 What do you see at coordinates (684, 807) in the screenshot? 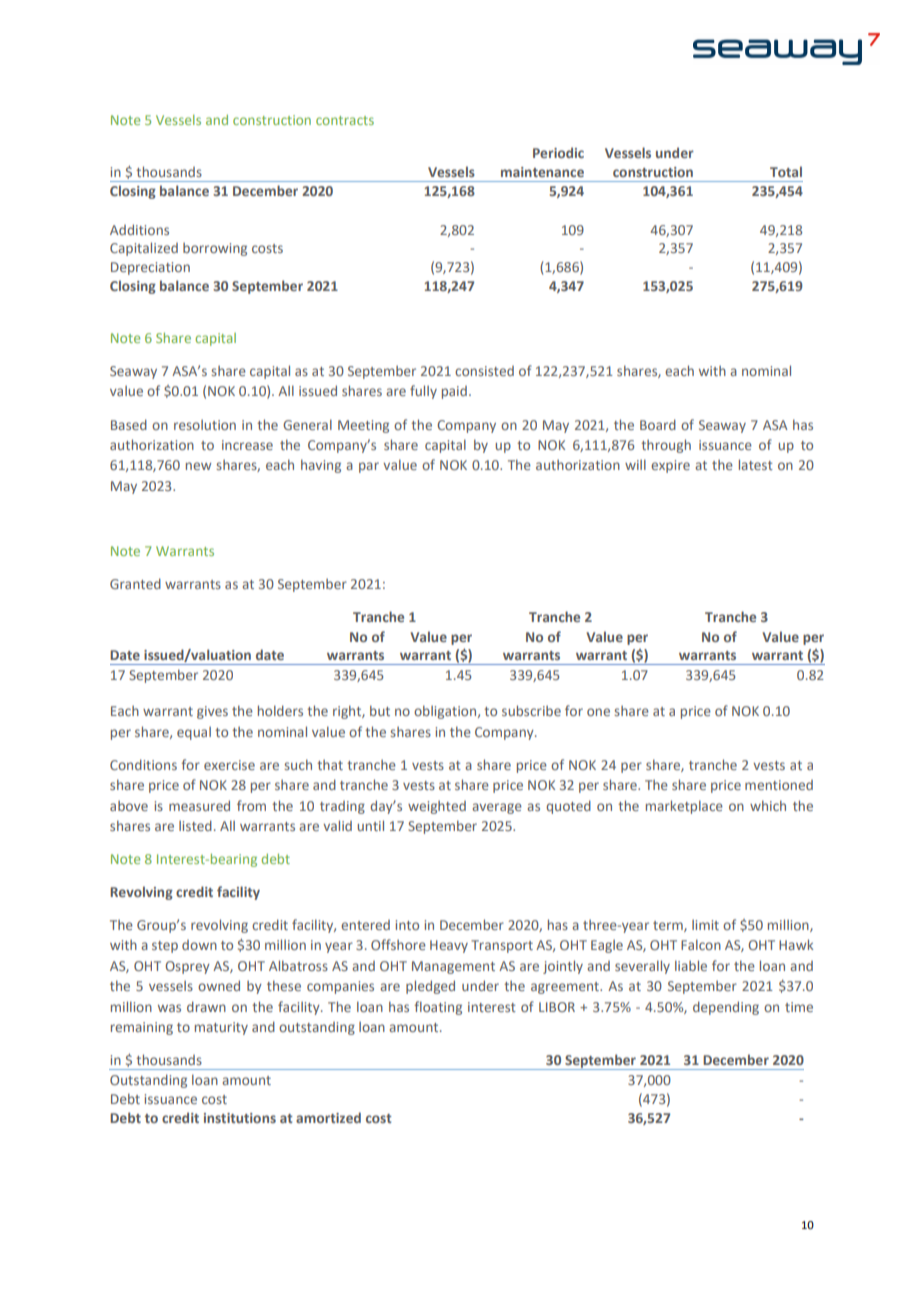
I see `marketplace` at bounding box center [684, 807].
